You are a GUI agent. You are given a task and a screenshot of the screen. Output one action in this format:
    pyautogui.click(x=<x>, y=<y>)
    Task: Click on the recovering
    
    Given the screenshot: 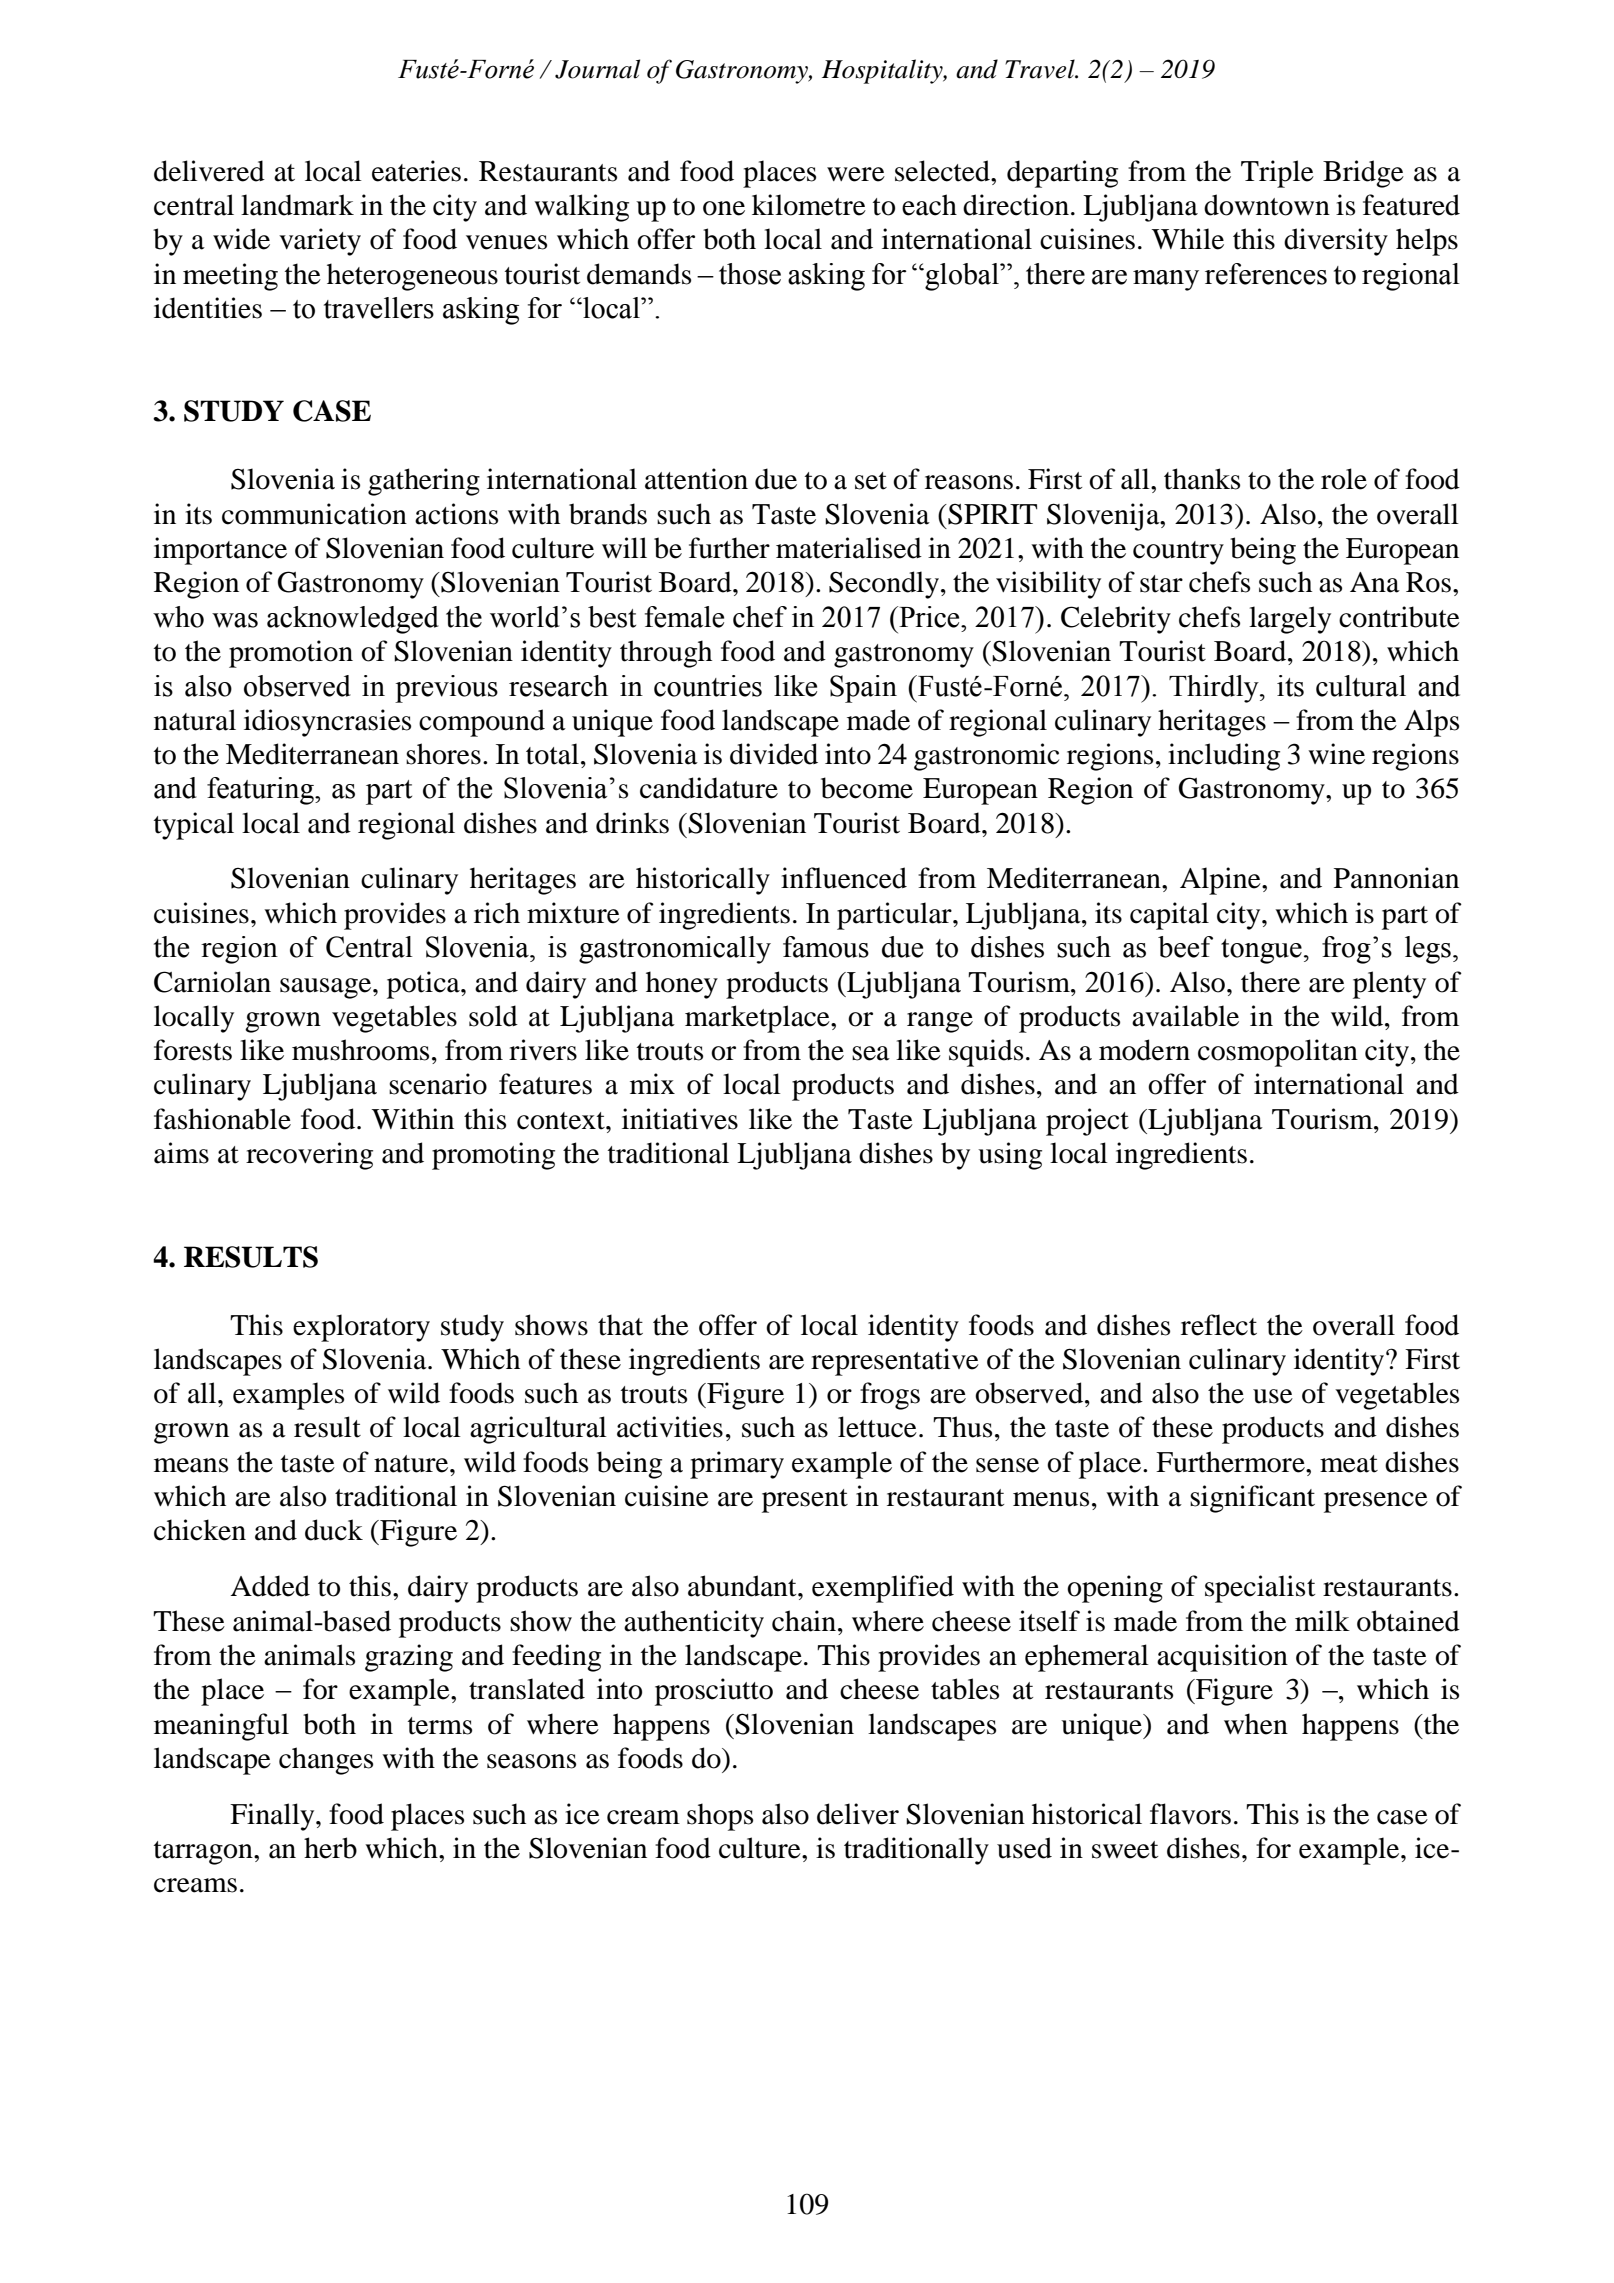 What is the action you would take?
    pyautogui.click(x=309, y=1156)
